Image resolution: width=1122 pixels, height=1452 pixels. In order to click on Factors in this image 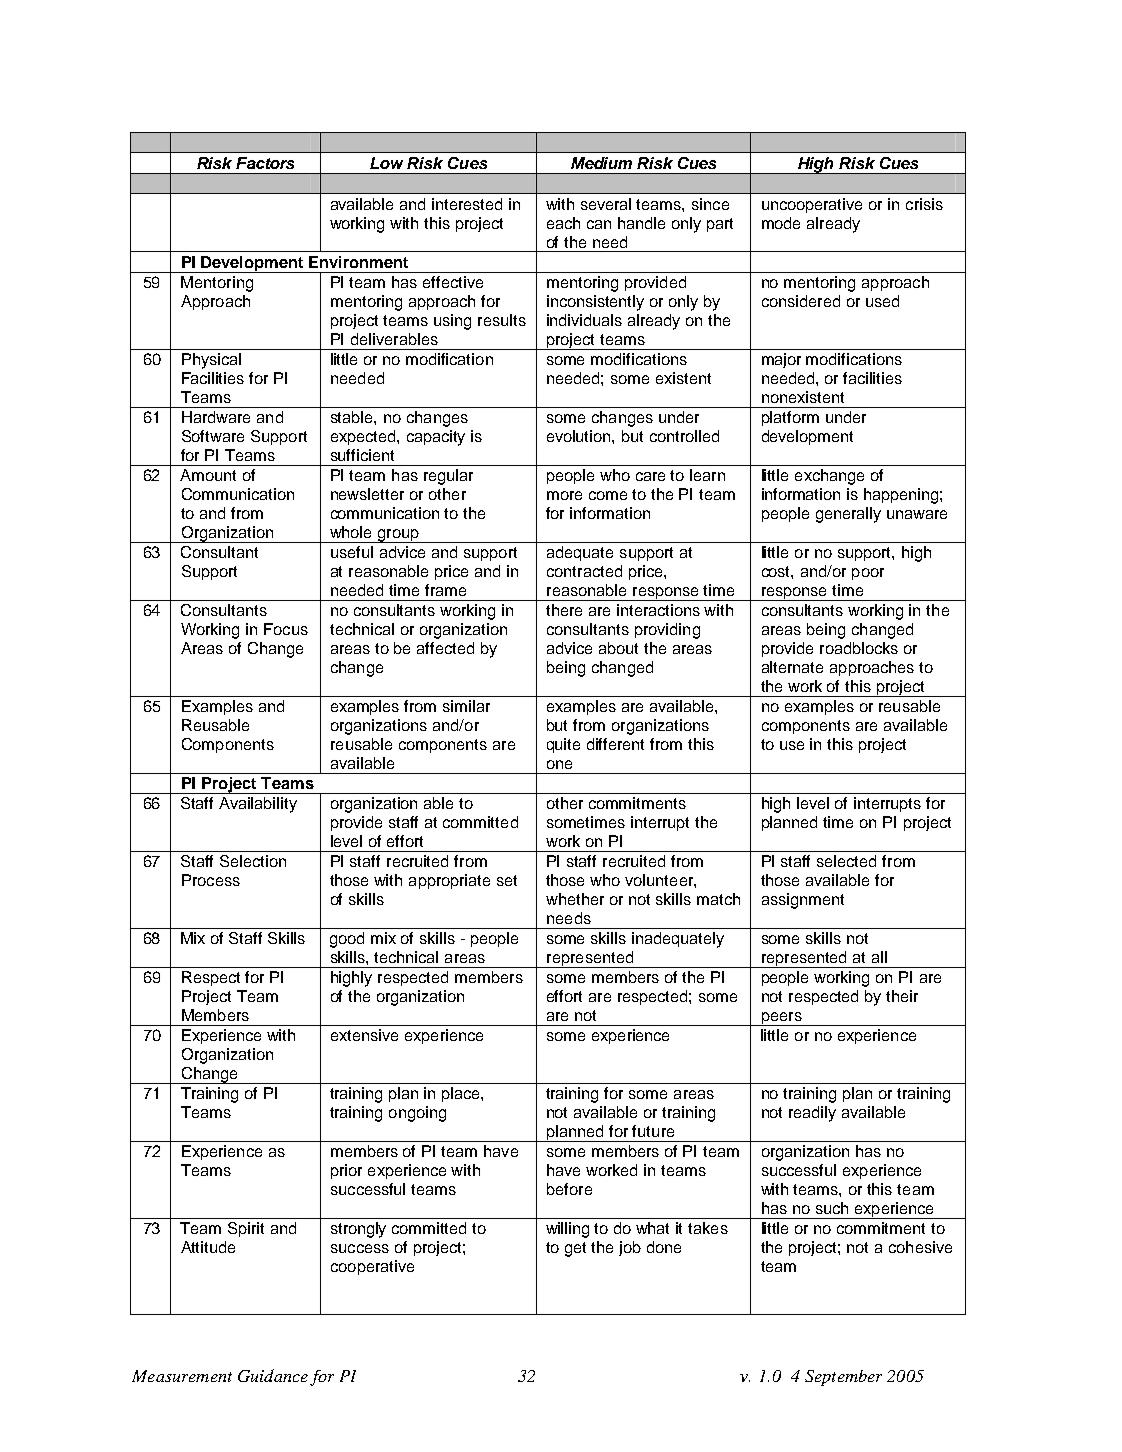, I will do `click(265, 163)`.
